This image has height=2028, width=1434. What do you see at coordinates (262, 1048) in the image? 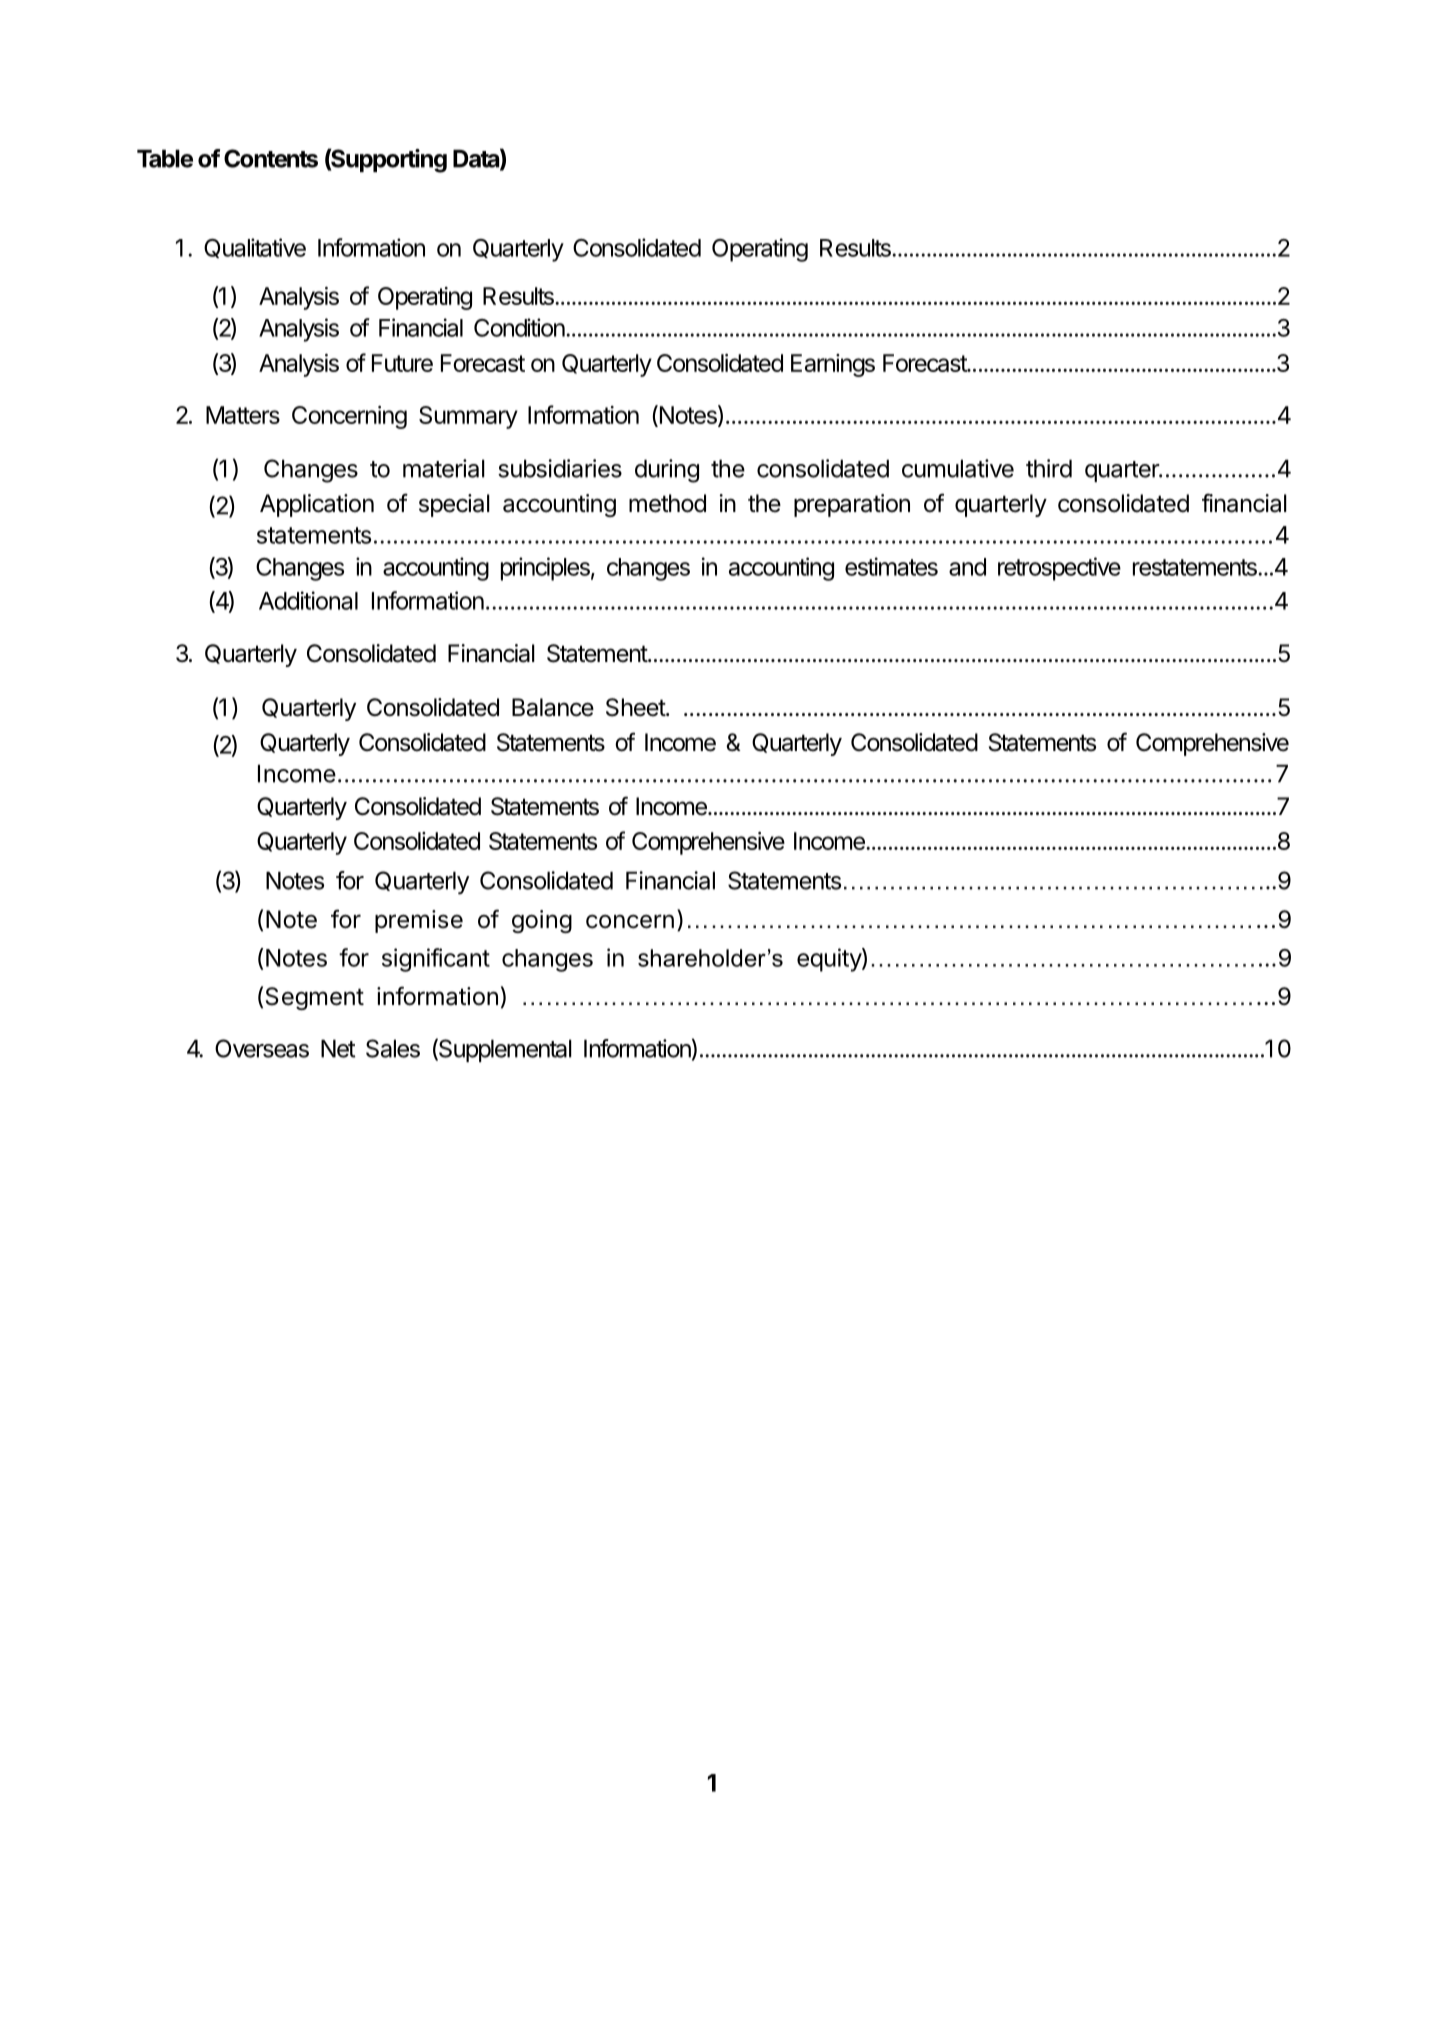
I see `Overseas` at bounding box center [262, 1048].
